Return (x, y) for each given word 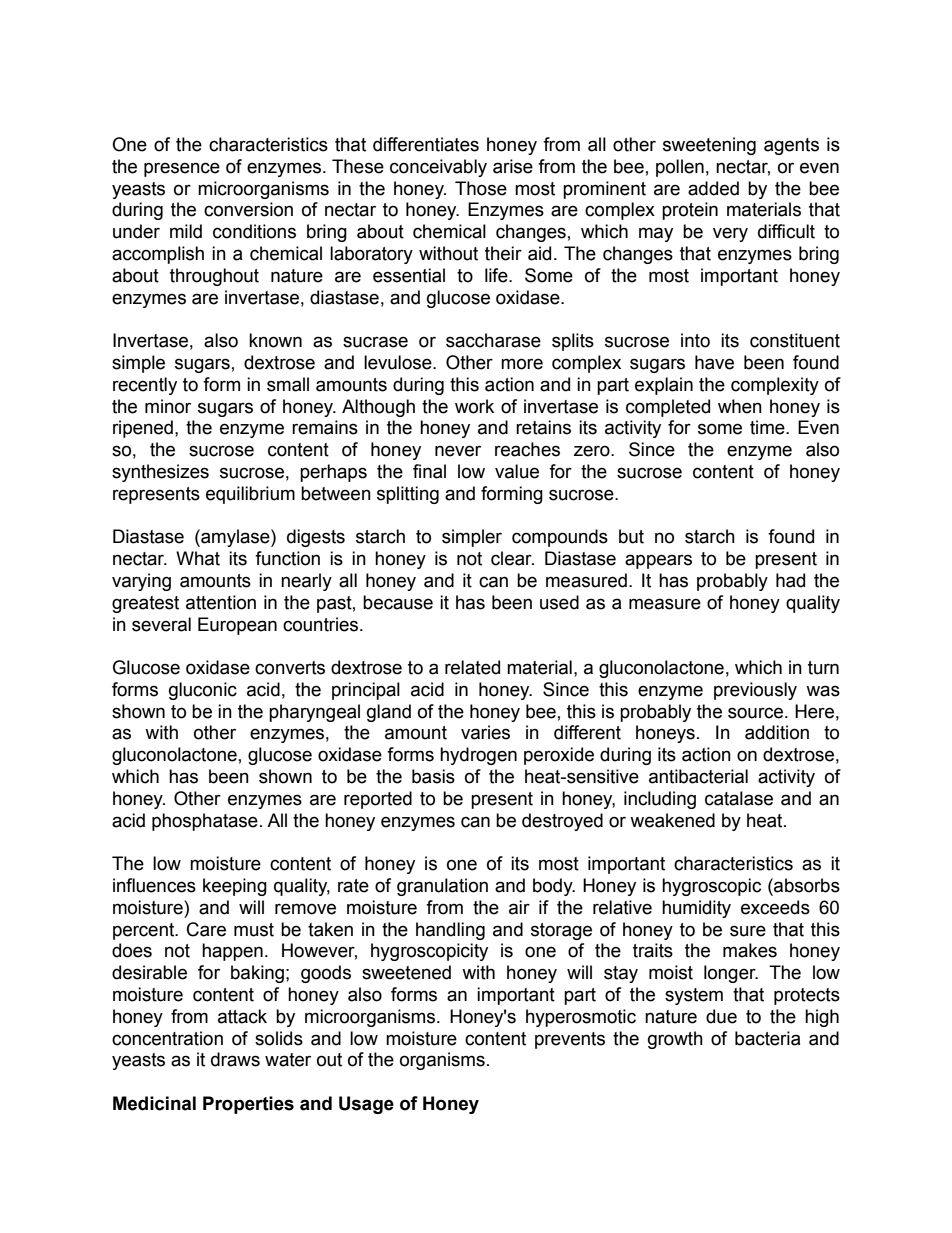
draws (235, 1059)
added (713, 188)
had (790, 580)
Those (481, 188)
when (740, 406)
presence (182, 169)
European (237, 626)
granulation (442, 887)
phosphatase (205, 822)
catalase (739, 798)
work (474, 406)
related (472, 667)
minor (168, 406)
